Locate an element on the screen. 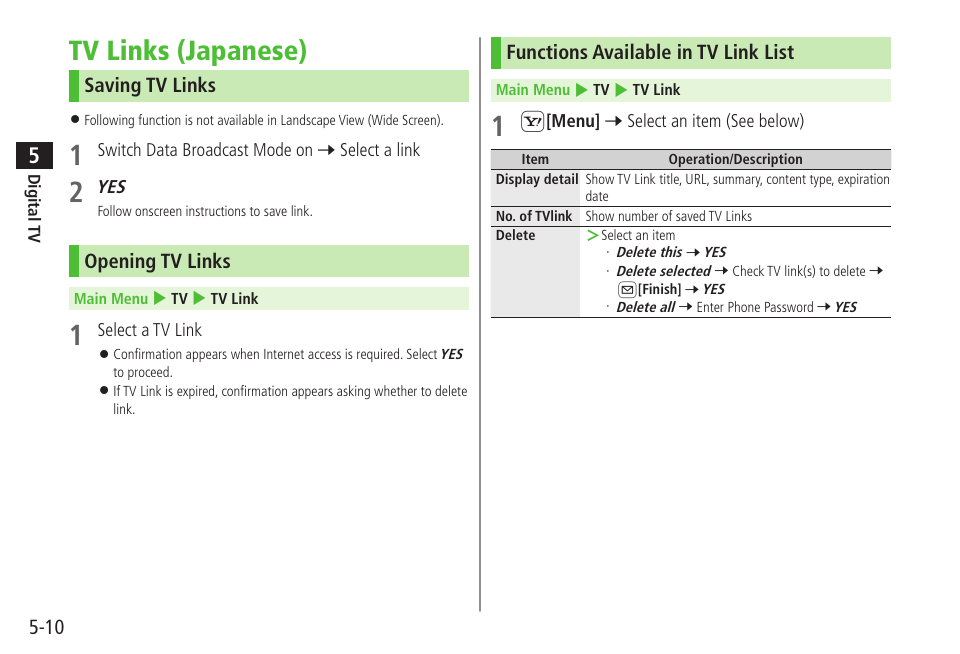  when is located at coordinates (245, 353).
